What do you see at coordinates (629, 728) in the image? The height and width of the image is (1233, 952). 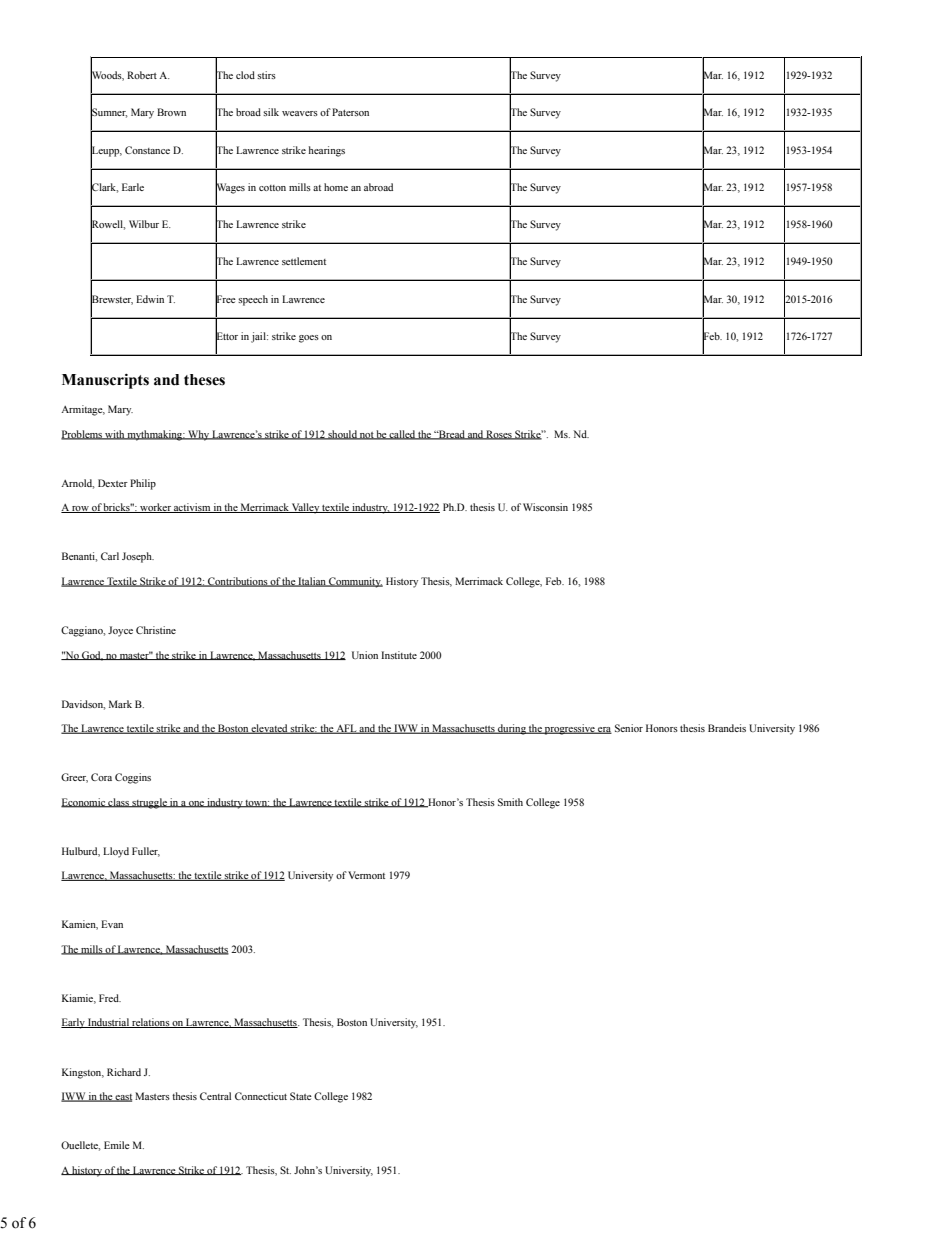 I see `Senior` at bounding box center [629, 728].
